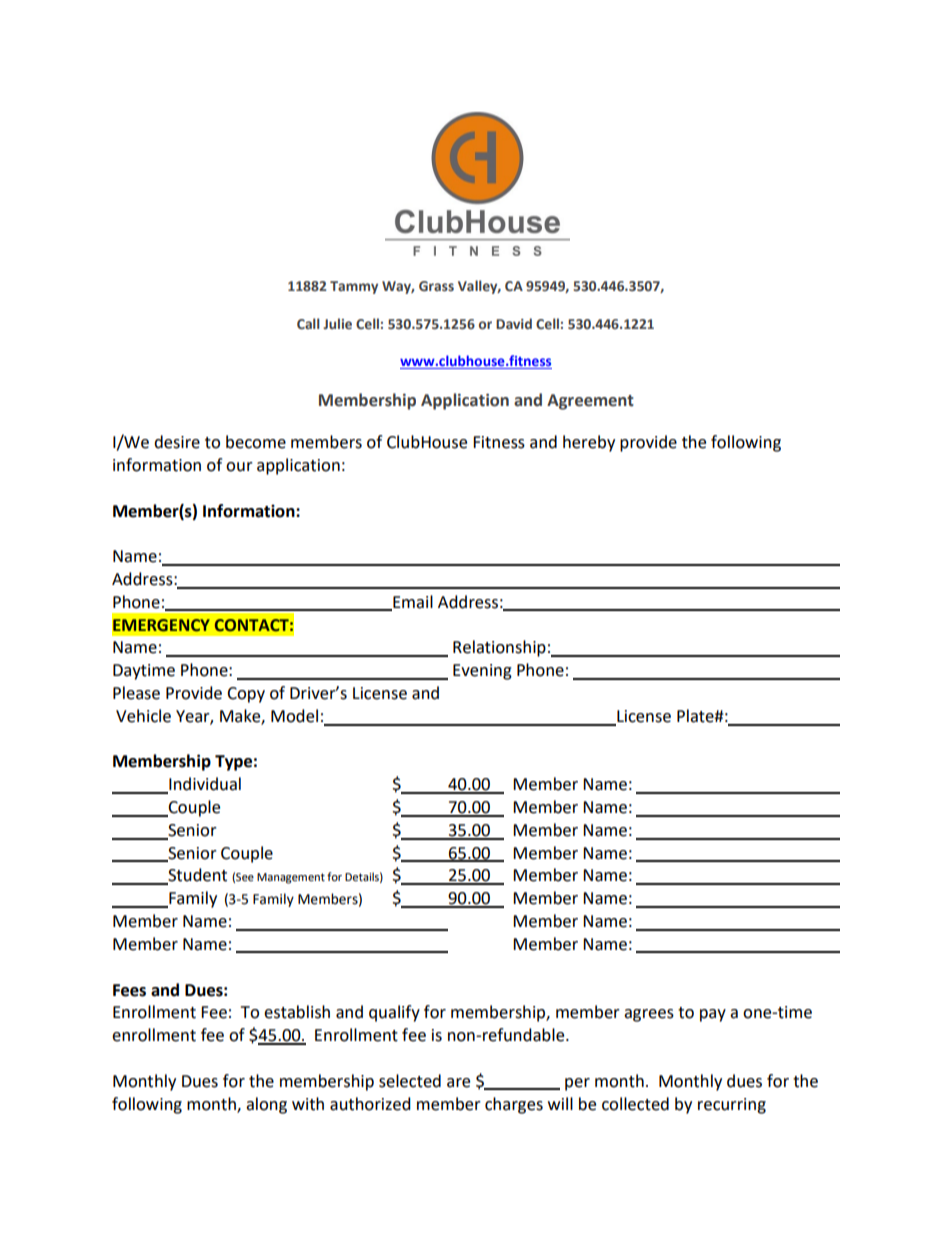 The height and width of the page is (1233, 952). I want to click on Call, so click(308, 324).
